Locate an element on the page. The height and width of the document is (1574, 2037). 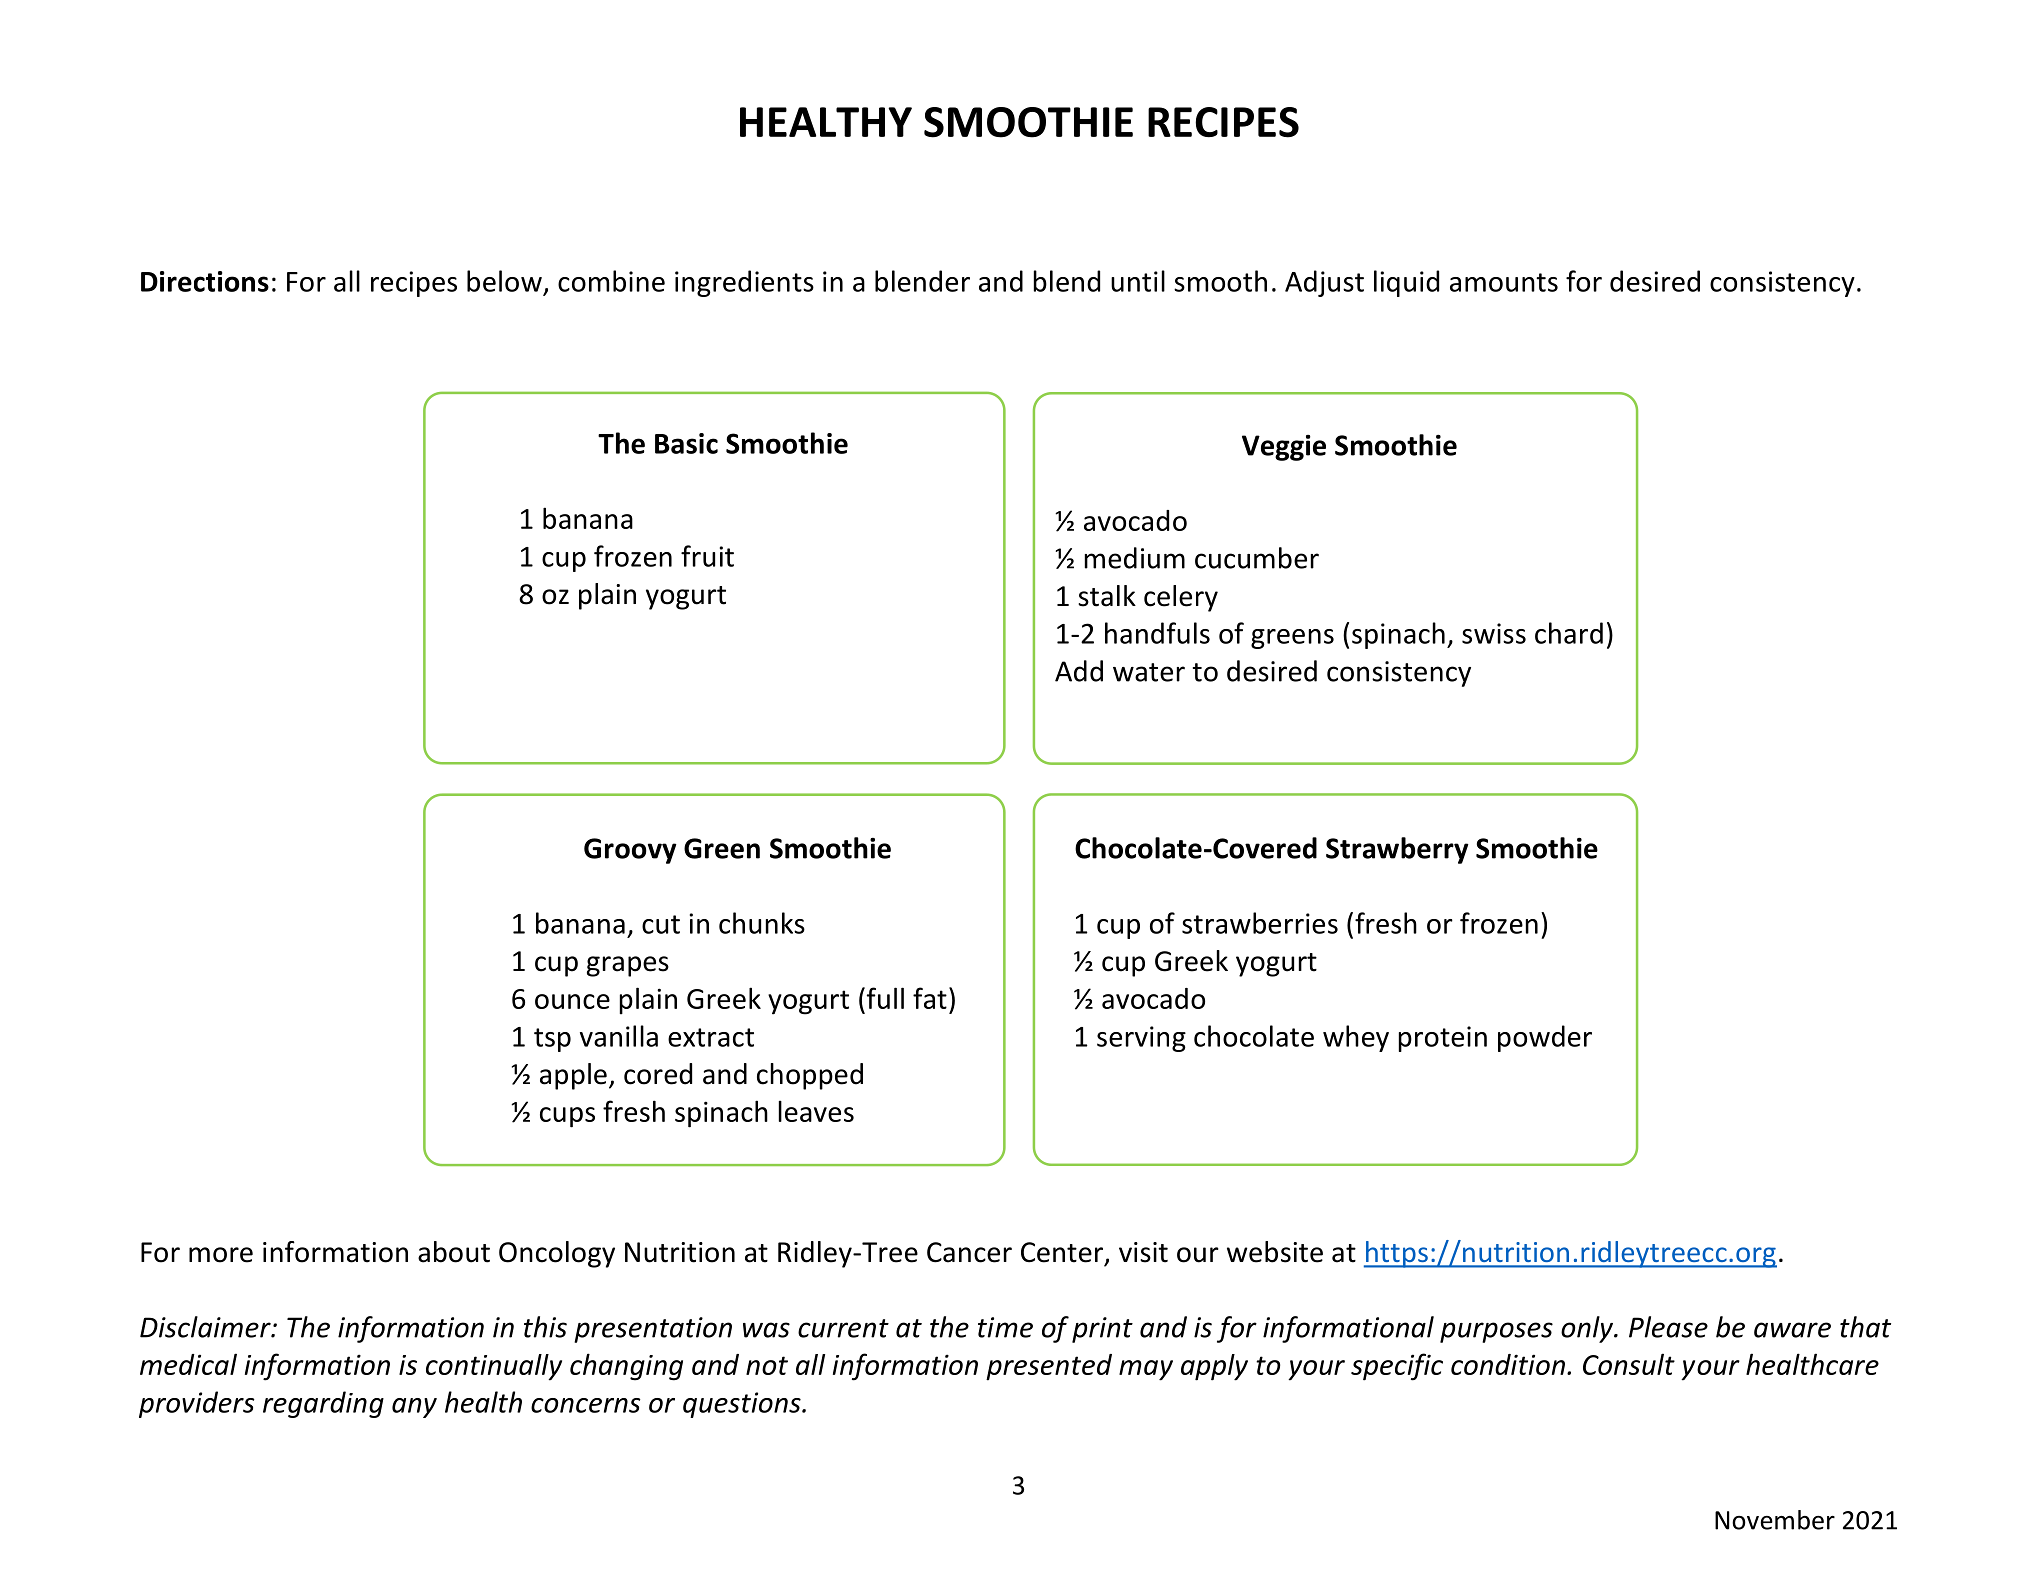
amounts is located at coordinates (1504, 282).
